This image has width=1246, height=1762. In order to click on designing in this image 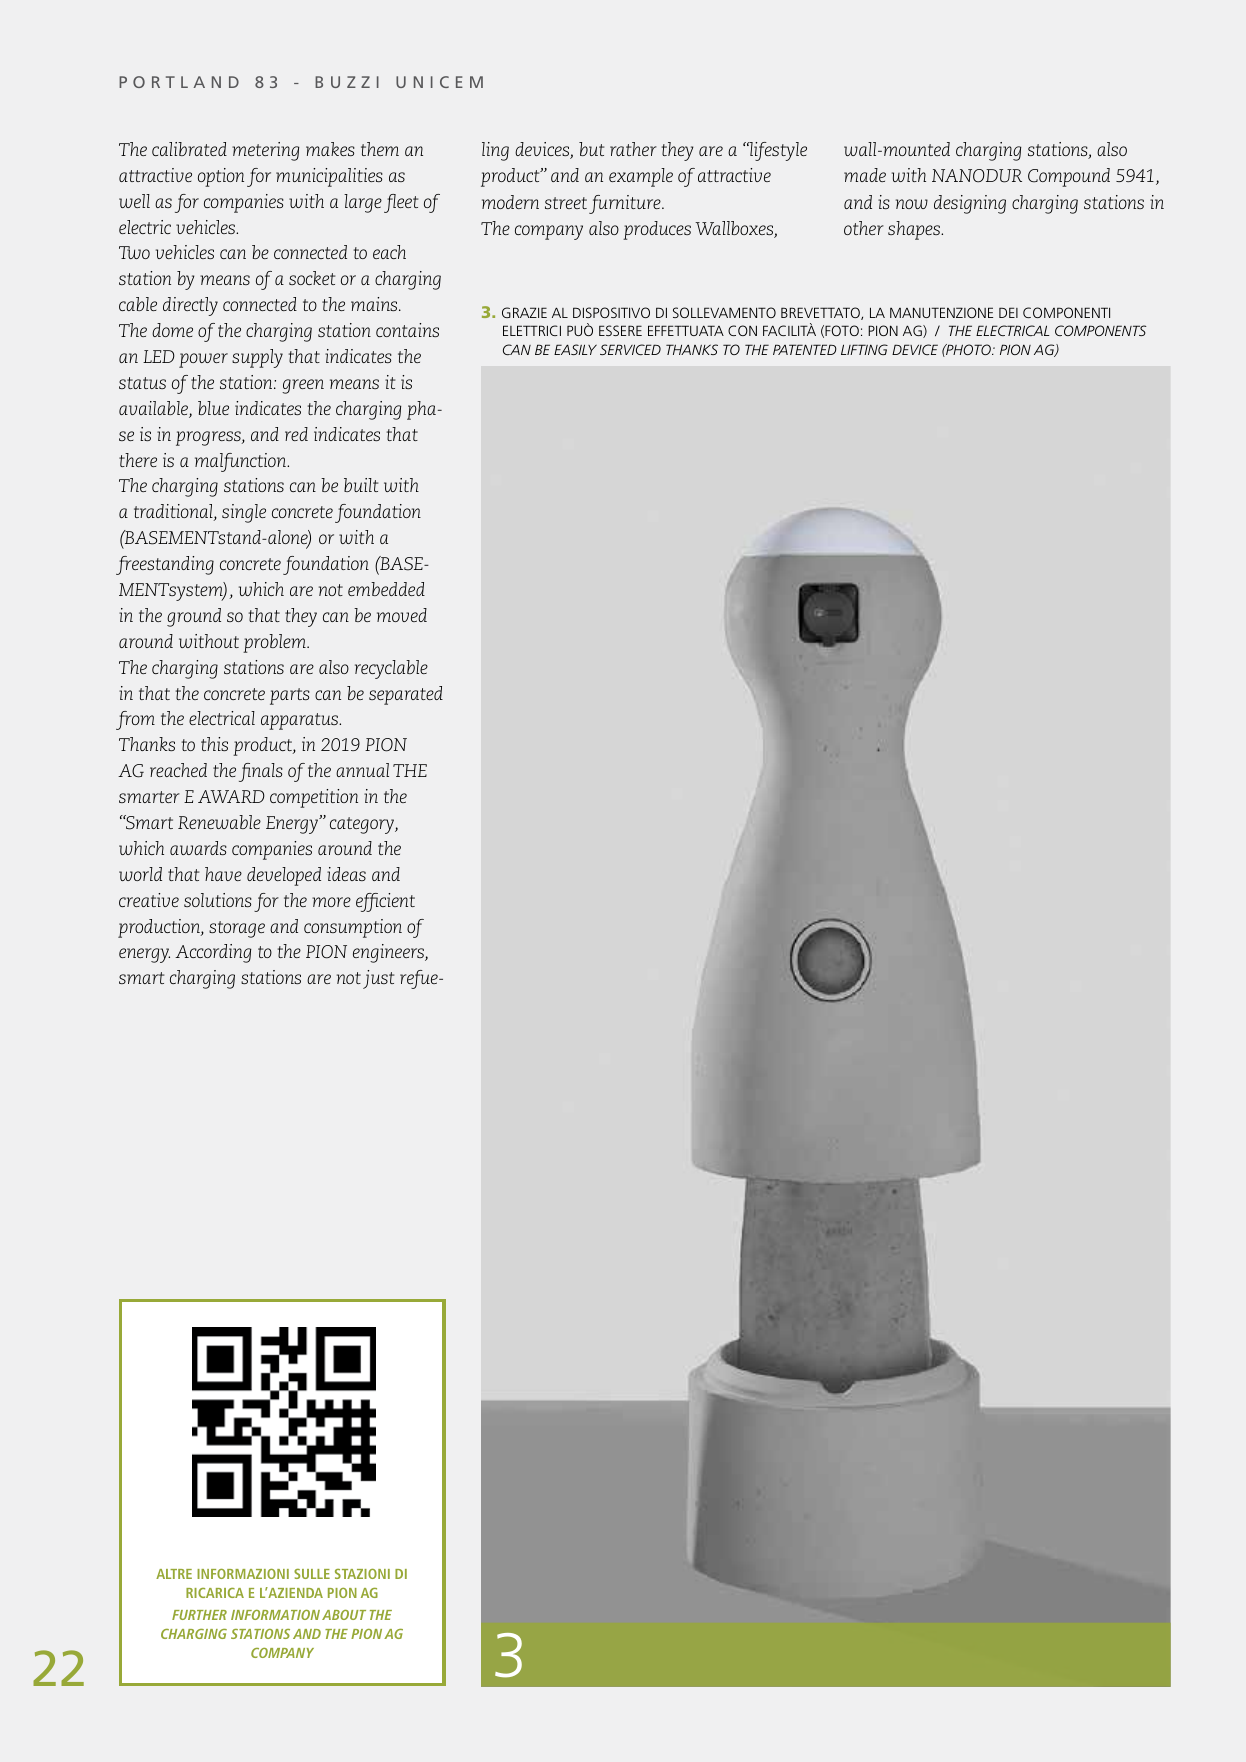, I will do `click(970, 204)`.
